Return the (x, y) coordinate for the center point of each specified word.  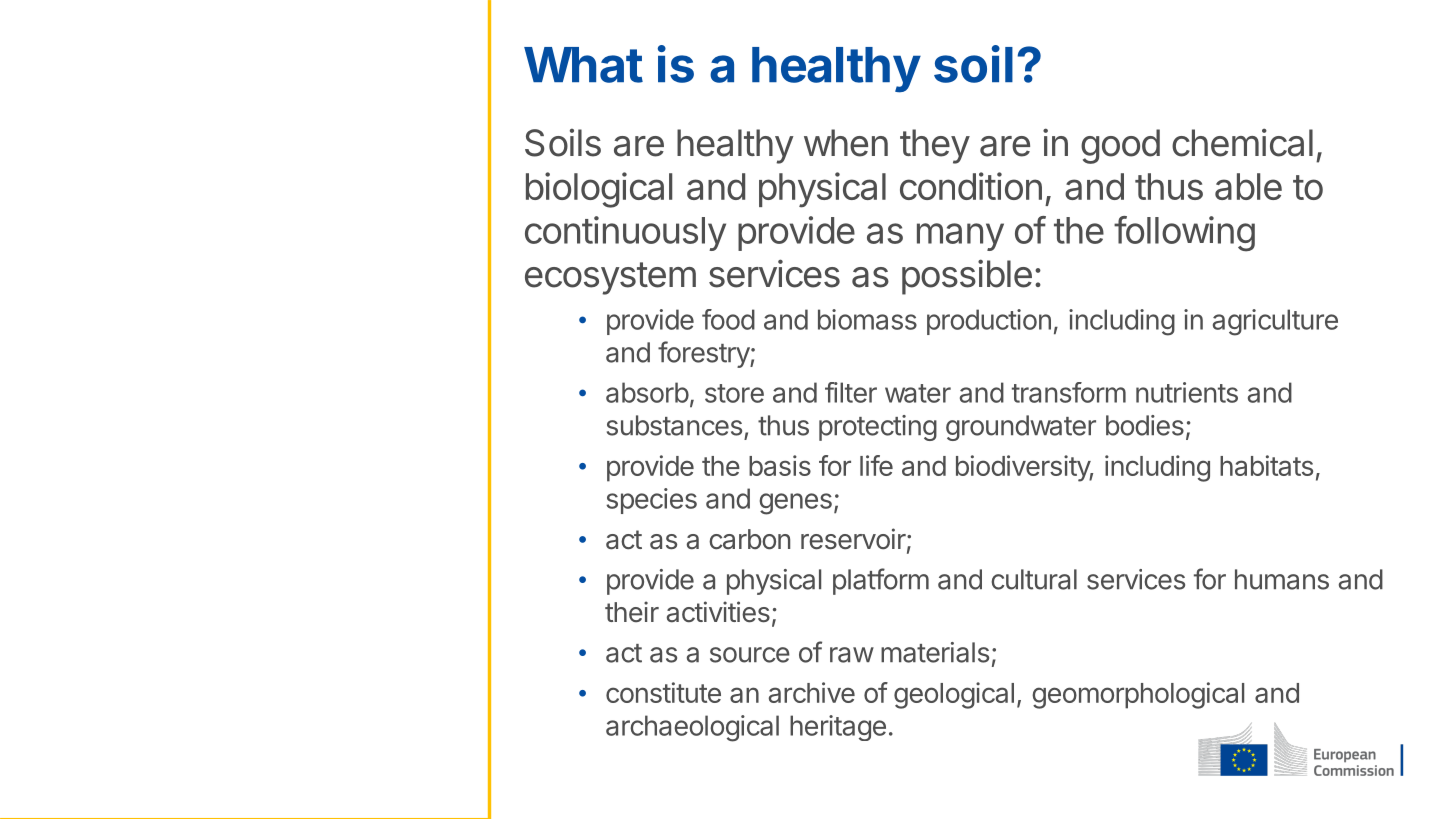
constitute (663, 692)
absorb (647, 392)
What (583, 65)
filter (851, 392)
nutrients (1187, 392)
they (935, 146)
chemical (1242, 142)
